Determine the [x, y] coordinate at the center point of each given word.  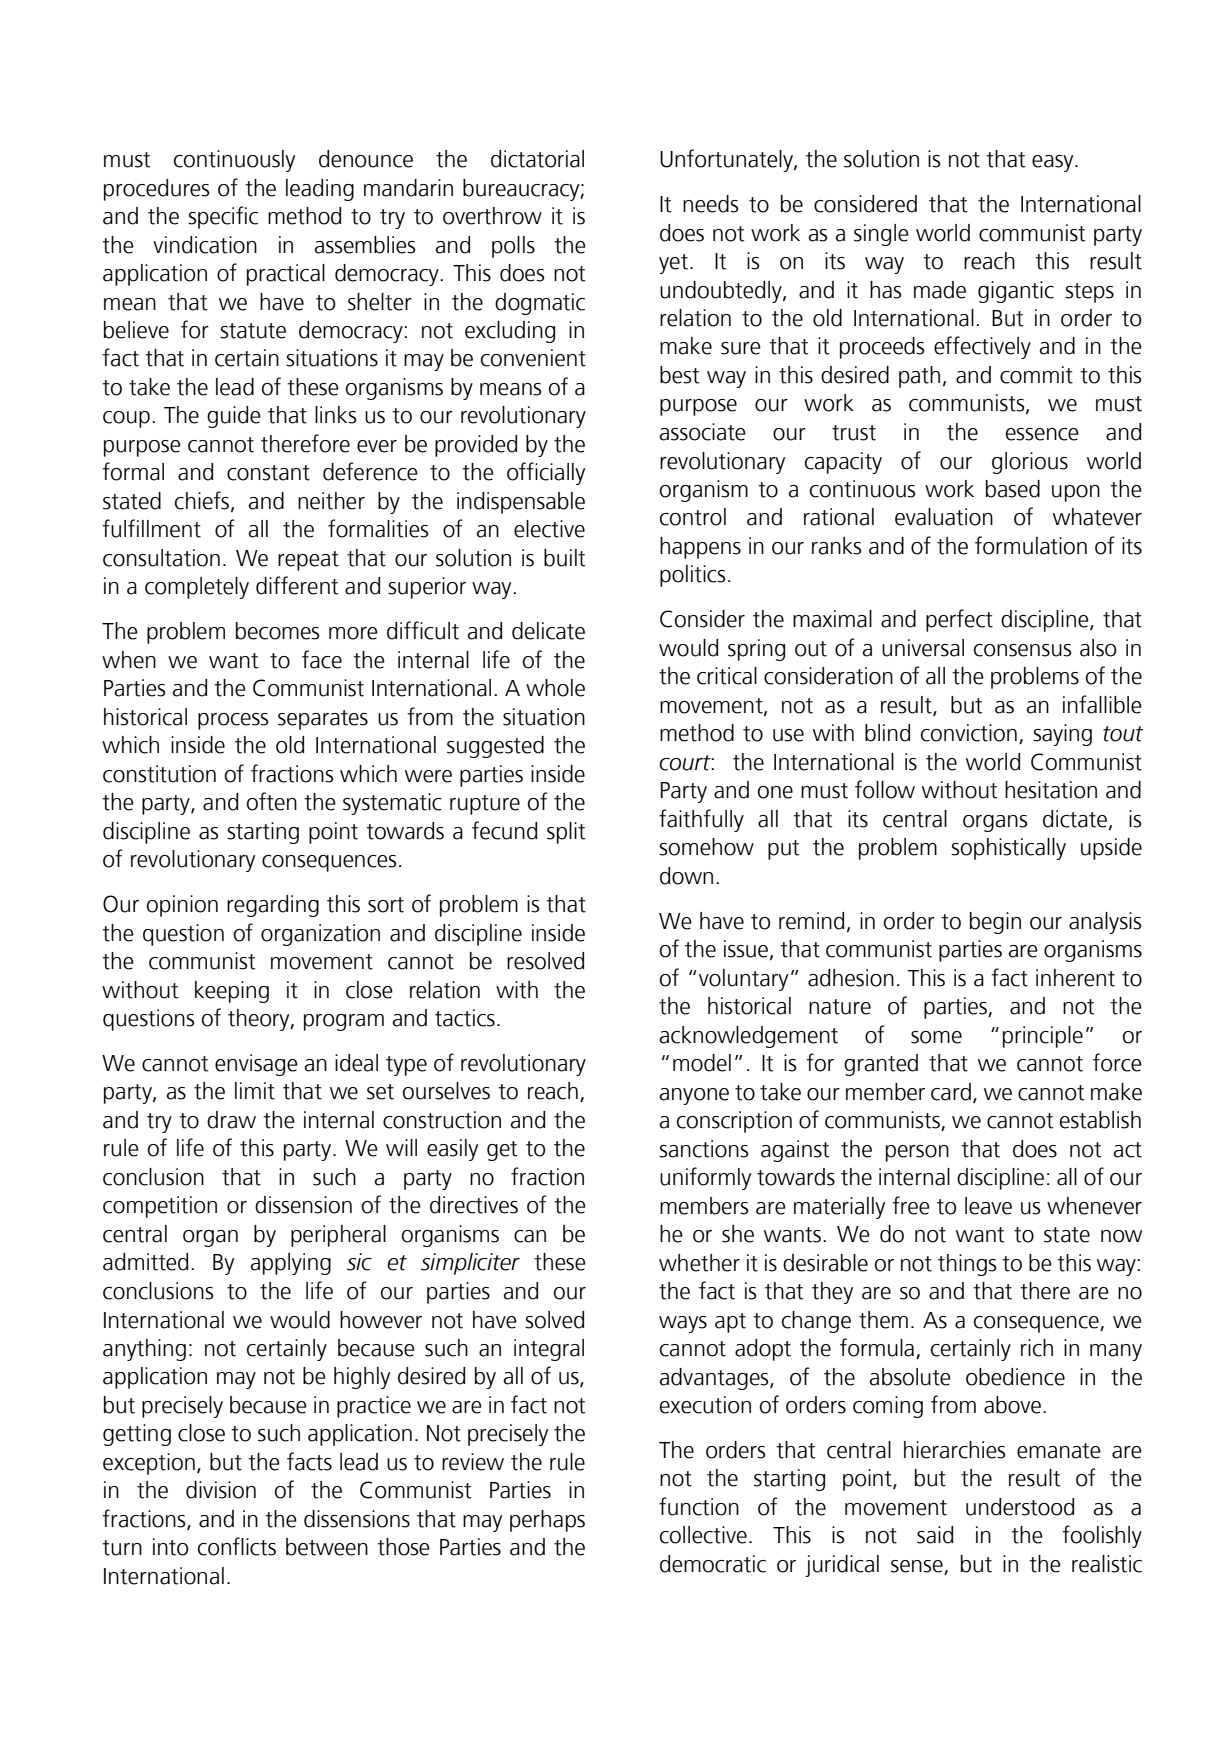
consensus [1022, 650]
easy [1054, 163]
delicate [548, 631]
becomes [277, 631]
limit [255, 1091]
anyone [694, 1096]
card [951, 1092]
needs [710, 204]
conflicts [237, 1546]
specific [223, 217]
